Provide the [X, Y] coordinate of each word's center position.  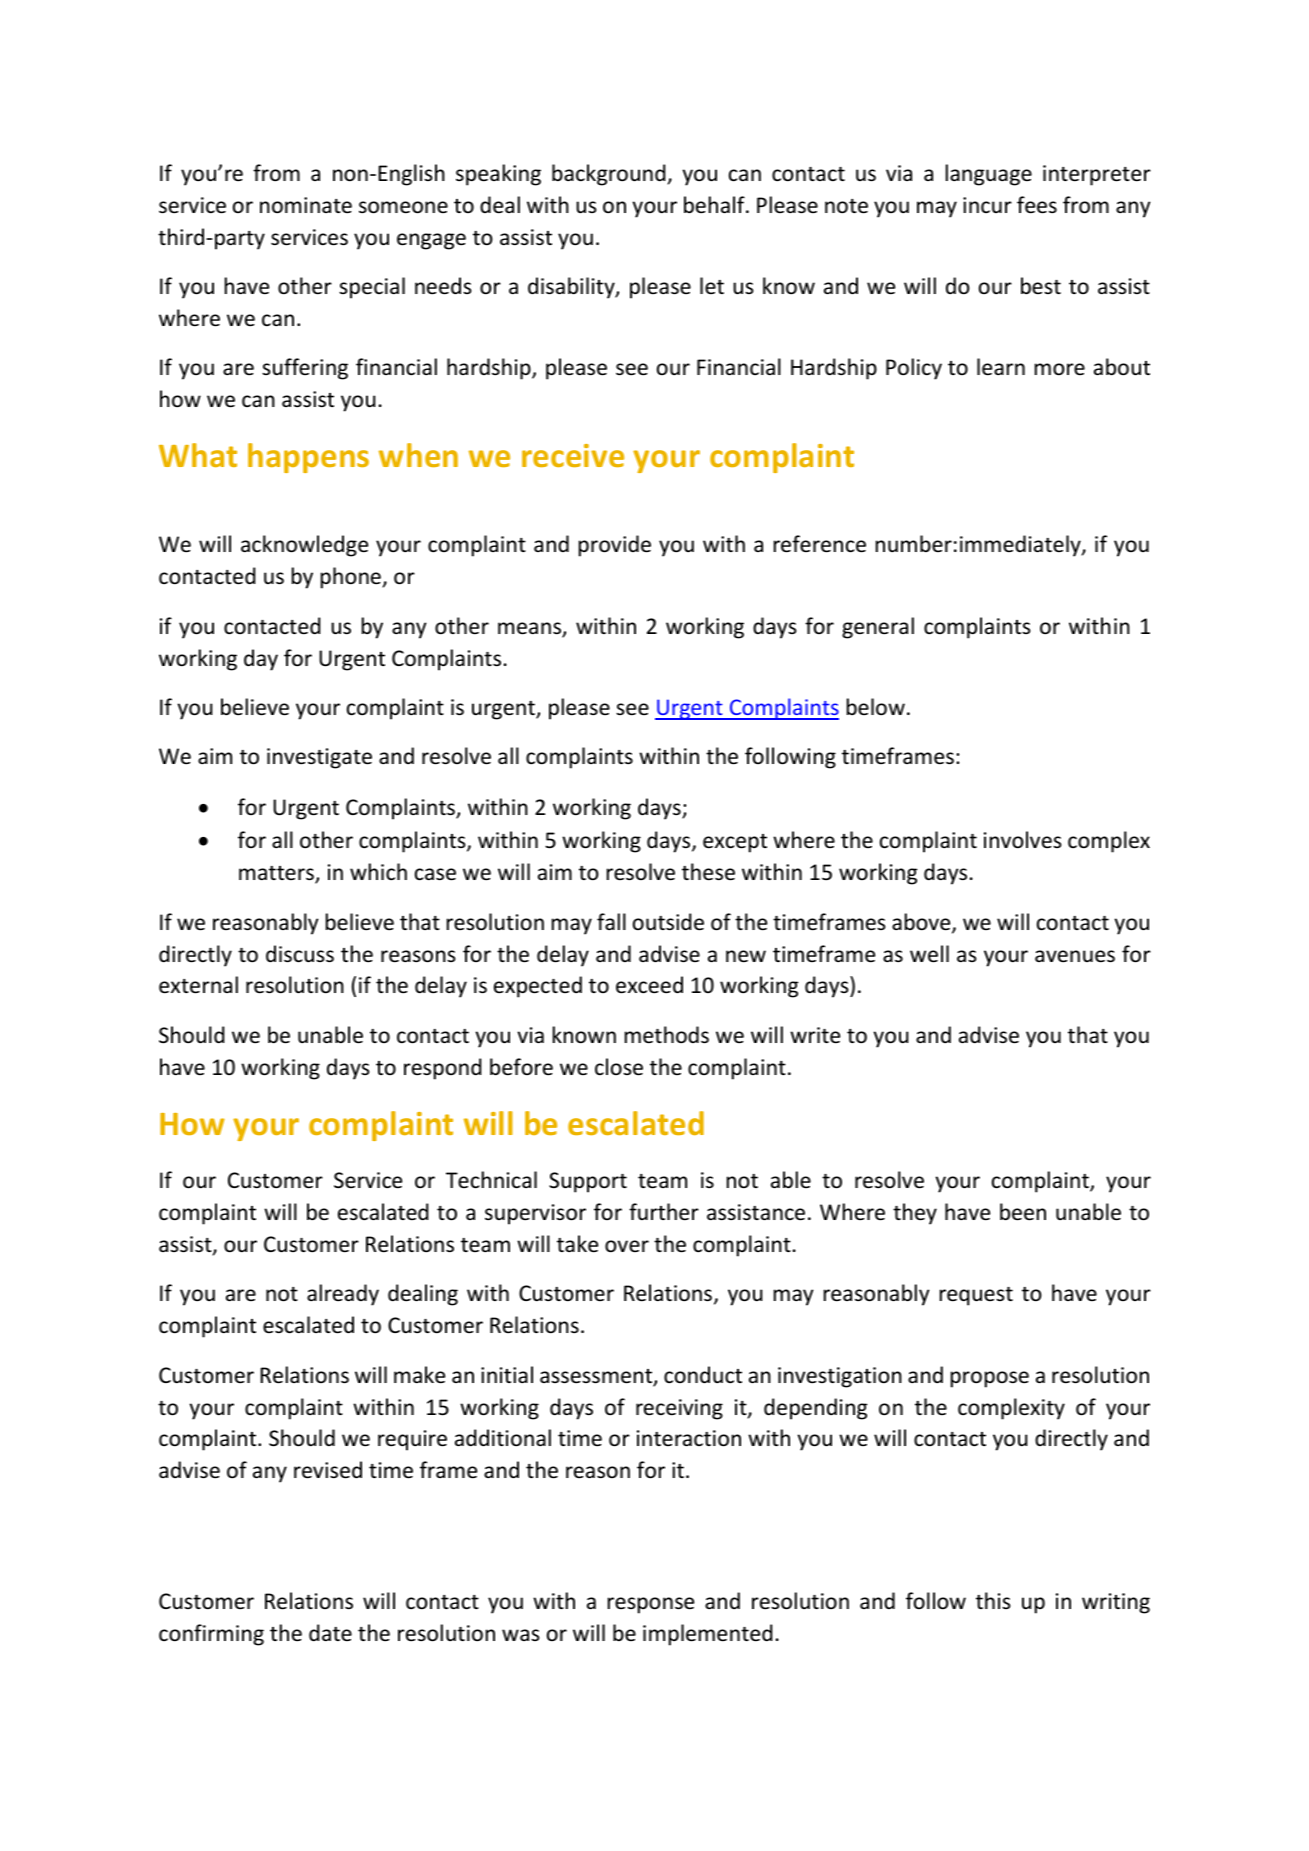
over [627, 1246]
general [878, 628]
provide [615, 546]
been [1023, 1212]
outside [668, 922]
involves [1023, 840]
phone [351, 578]
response [651, 1605]
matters [277, 874]
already [343, 1295]
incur [987, 205]
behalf [715, 205]
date [330, 1632]
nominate [306, 205]
